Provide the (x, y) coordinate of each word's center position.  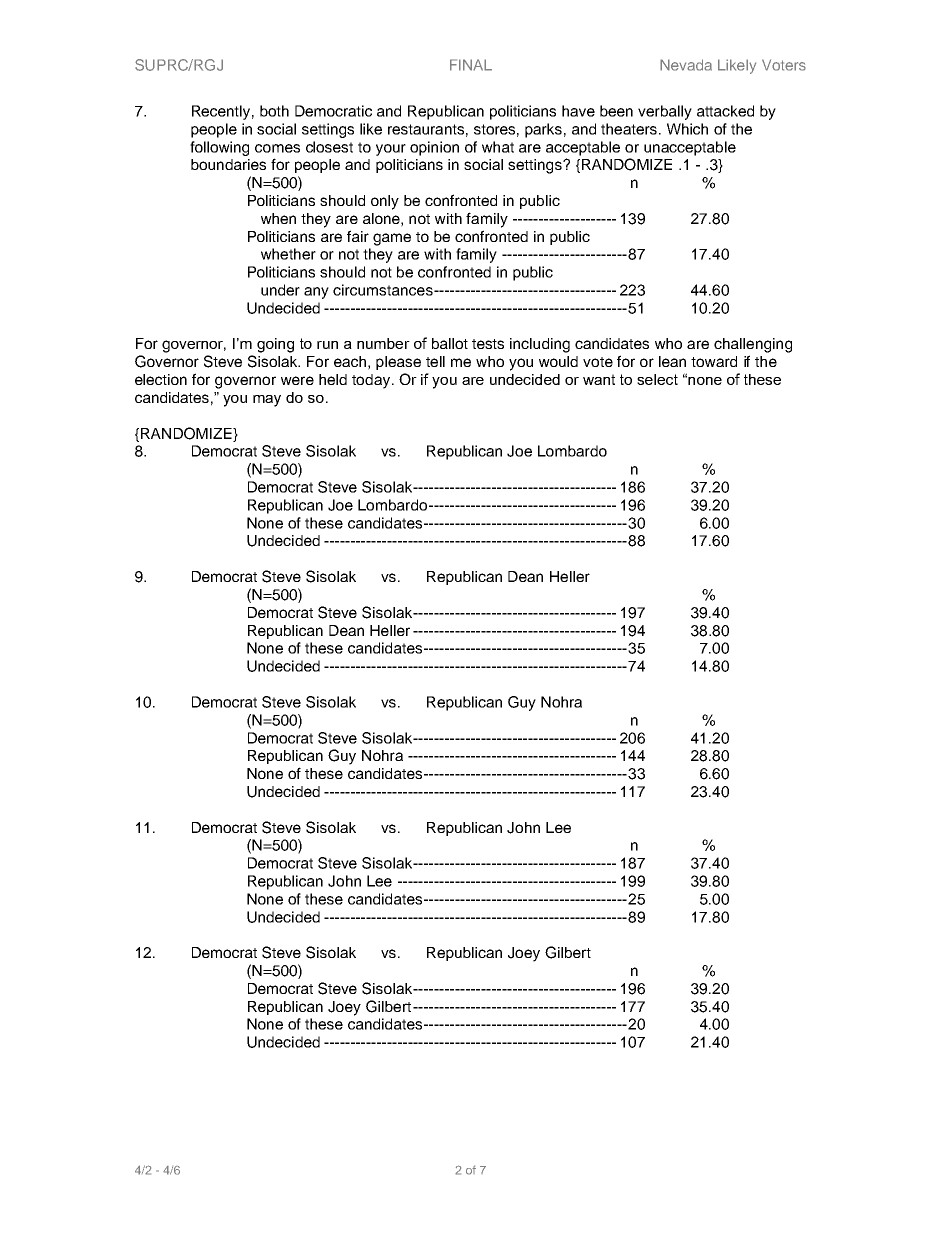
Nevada (686, 65)
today (371, 381)
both (274, 111)
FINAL (471, 65)
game (392, 239)
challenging (753, 345)
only (385, 202)
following (219, 148)
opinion (434, 148)
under (280, 290)
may (267, 401)
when (278, 218)
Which (687, 129)
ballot (450, 343)
